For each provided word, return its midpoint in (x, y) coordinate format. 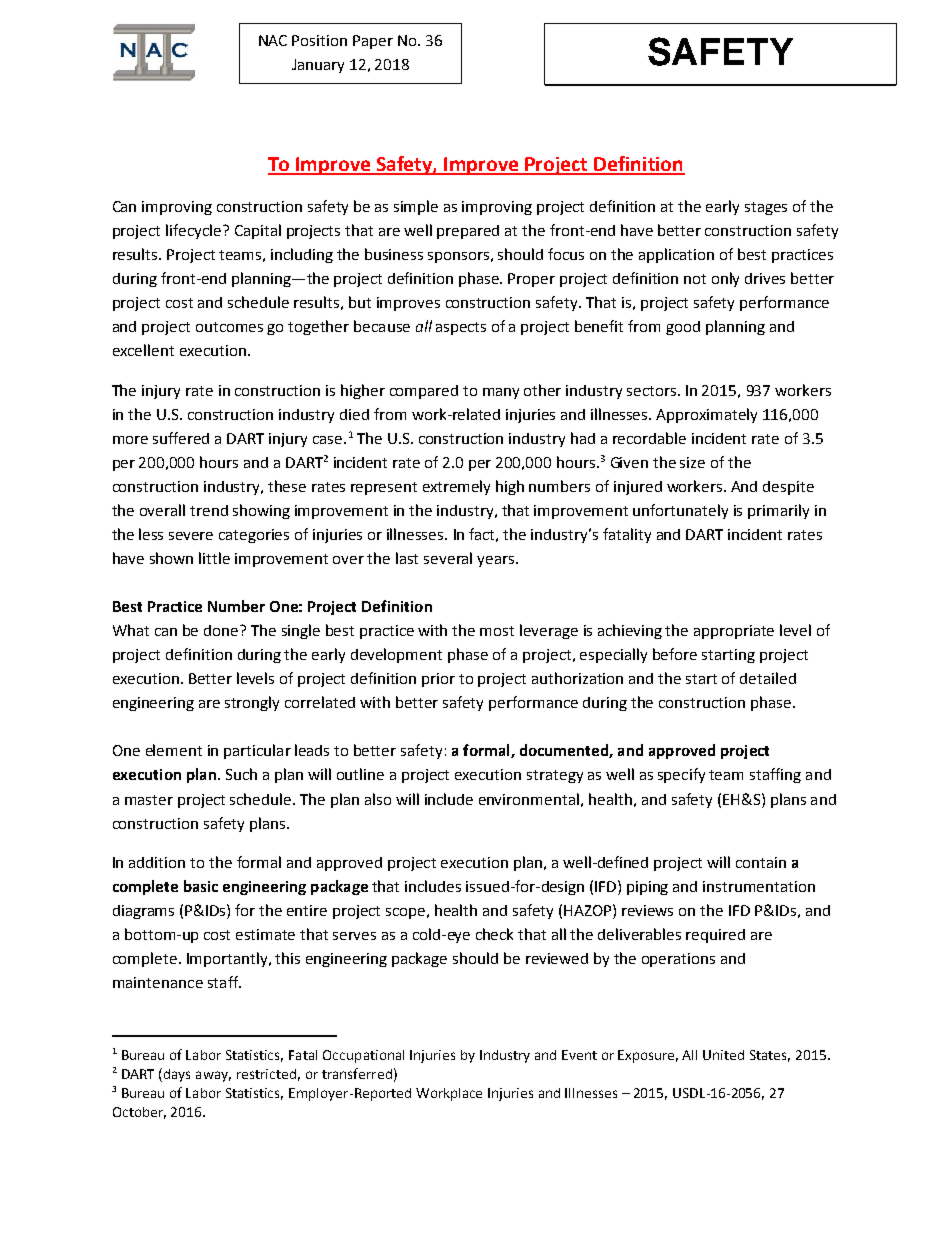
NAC (273, 40)
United (723, 1055)
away (213, 1076)
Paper (373, 42)
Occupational (363, 1056)
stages (766, 208)
